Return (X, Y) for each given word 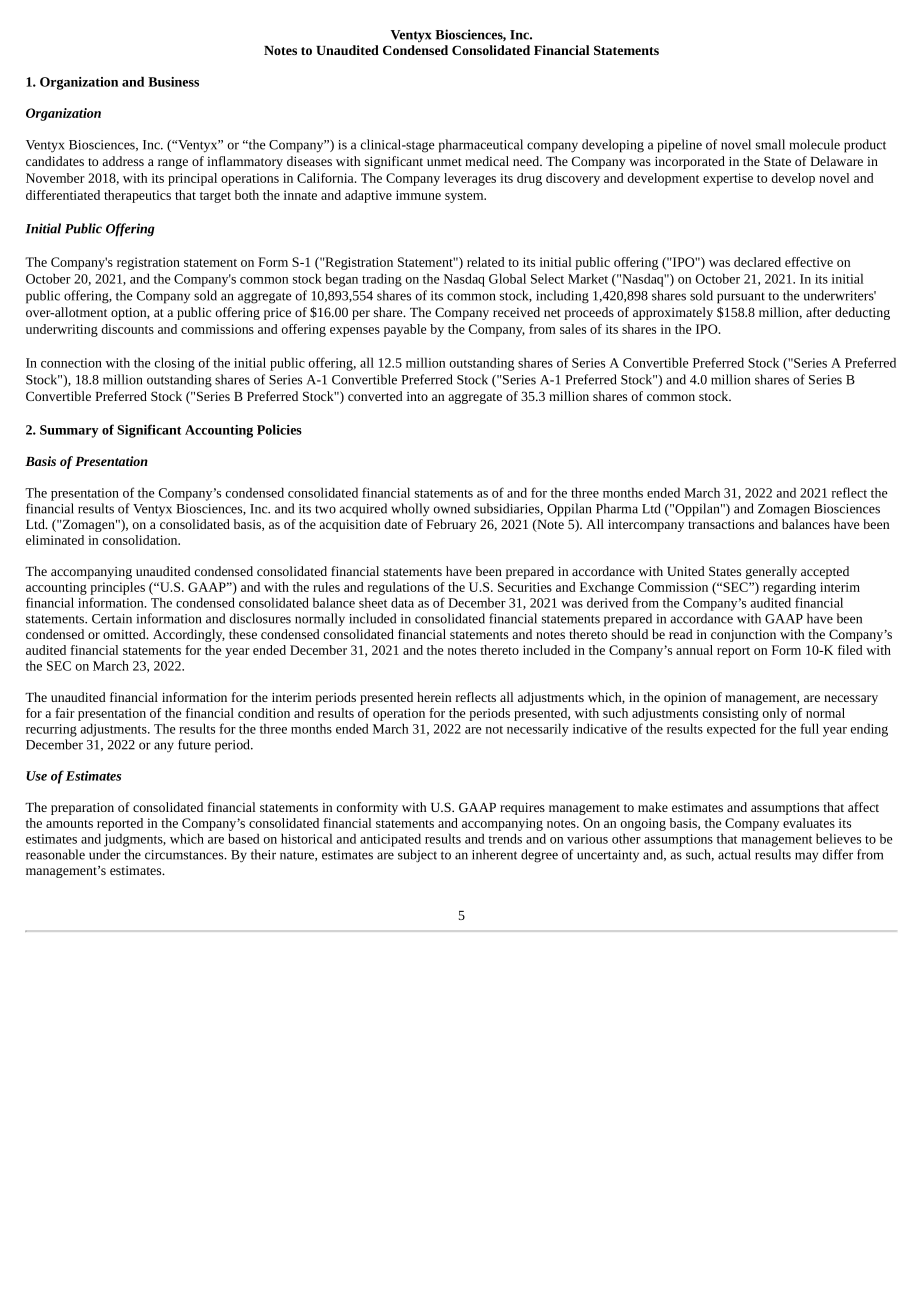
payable (405, 330)
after (819, 312)
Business (173, 82)
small (770, 144)
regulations (398, 588)
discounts (127, 329)
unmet (444, 162)
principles (117, 588)
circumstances (185, 855)
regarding (789, 588)
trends (505, 838)
